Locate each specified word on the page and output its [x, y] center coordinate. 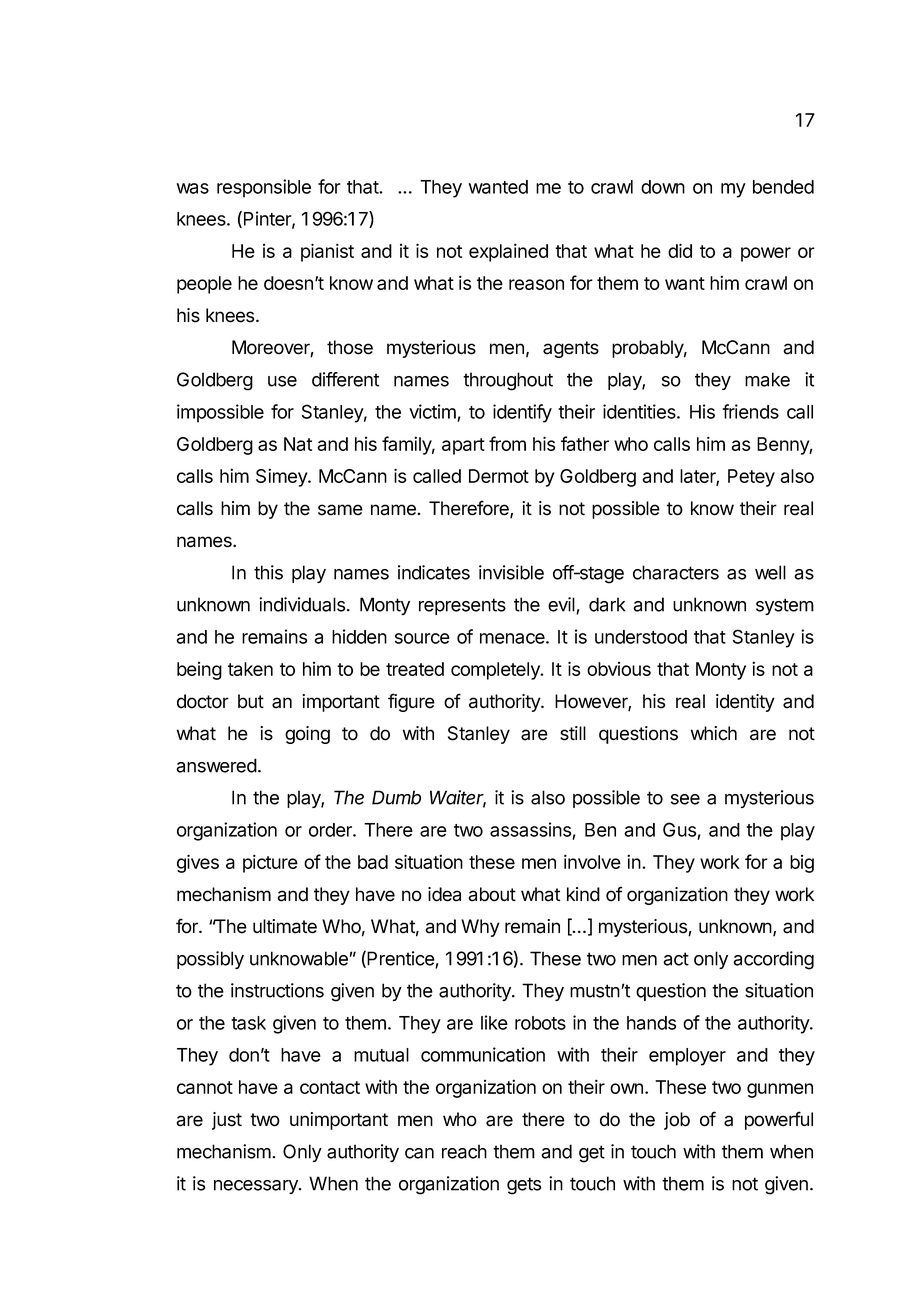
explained [508, 252]
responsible [264, 188]
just [227, 1121]
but [251, 701]
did [680, 250]
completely [496, 671]
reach [464, 1151]
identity [745, 703]
